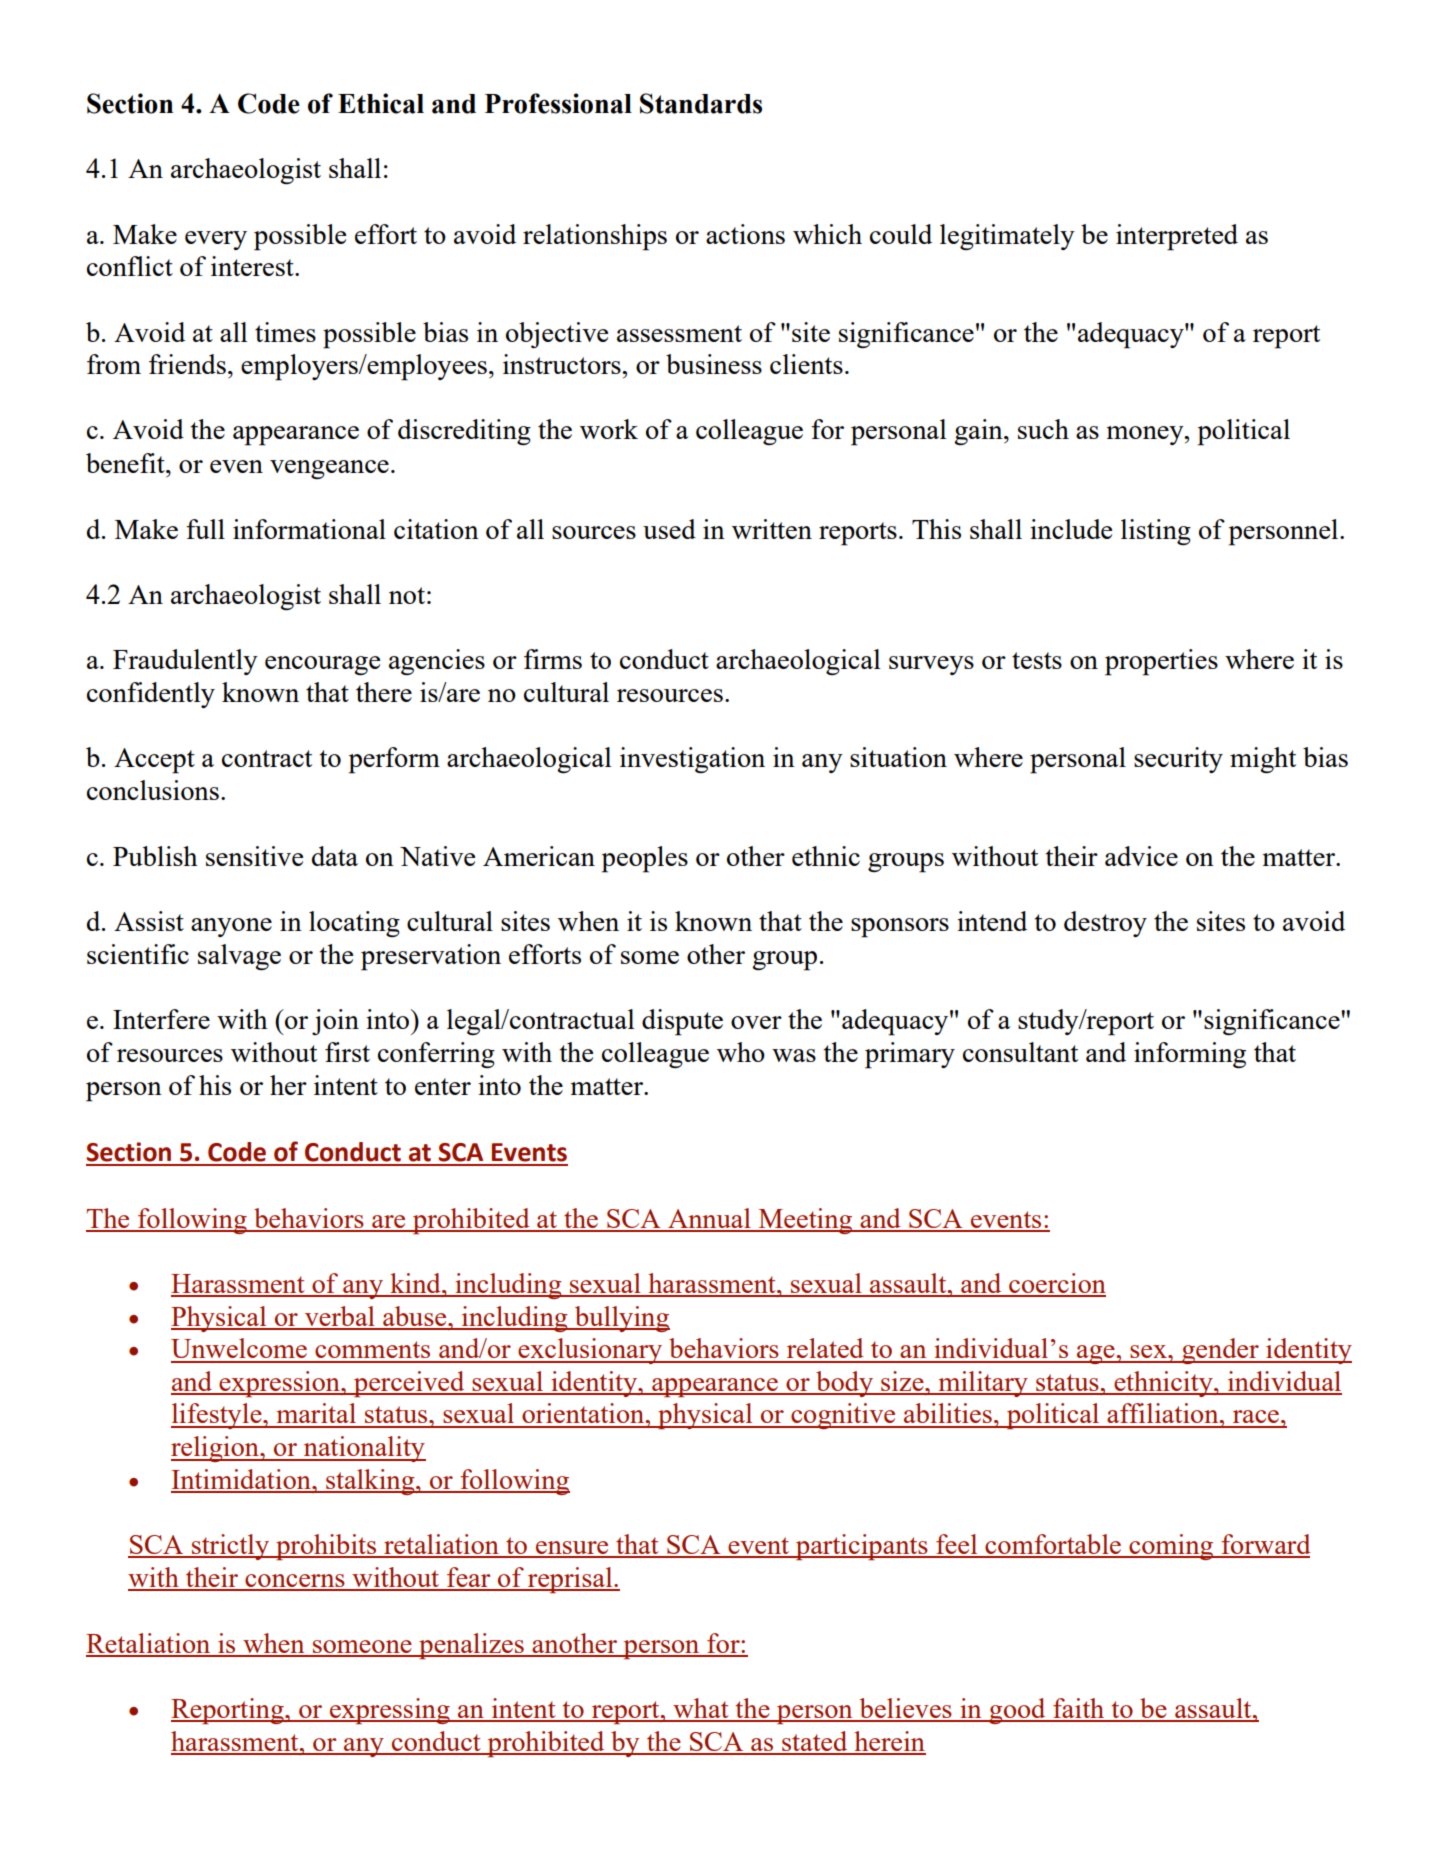 The height and width of the screenshot is (1869, 1444). I want to click on destroy, so click(1105, 924).
